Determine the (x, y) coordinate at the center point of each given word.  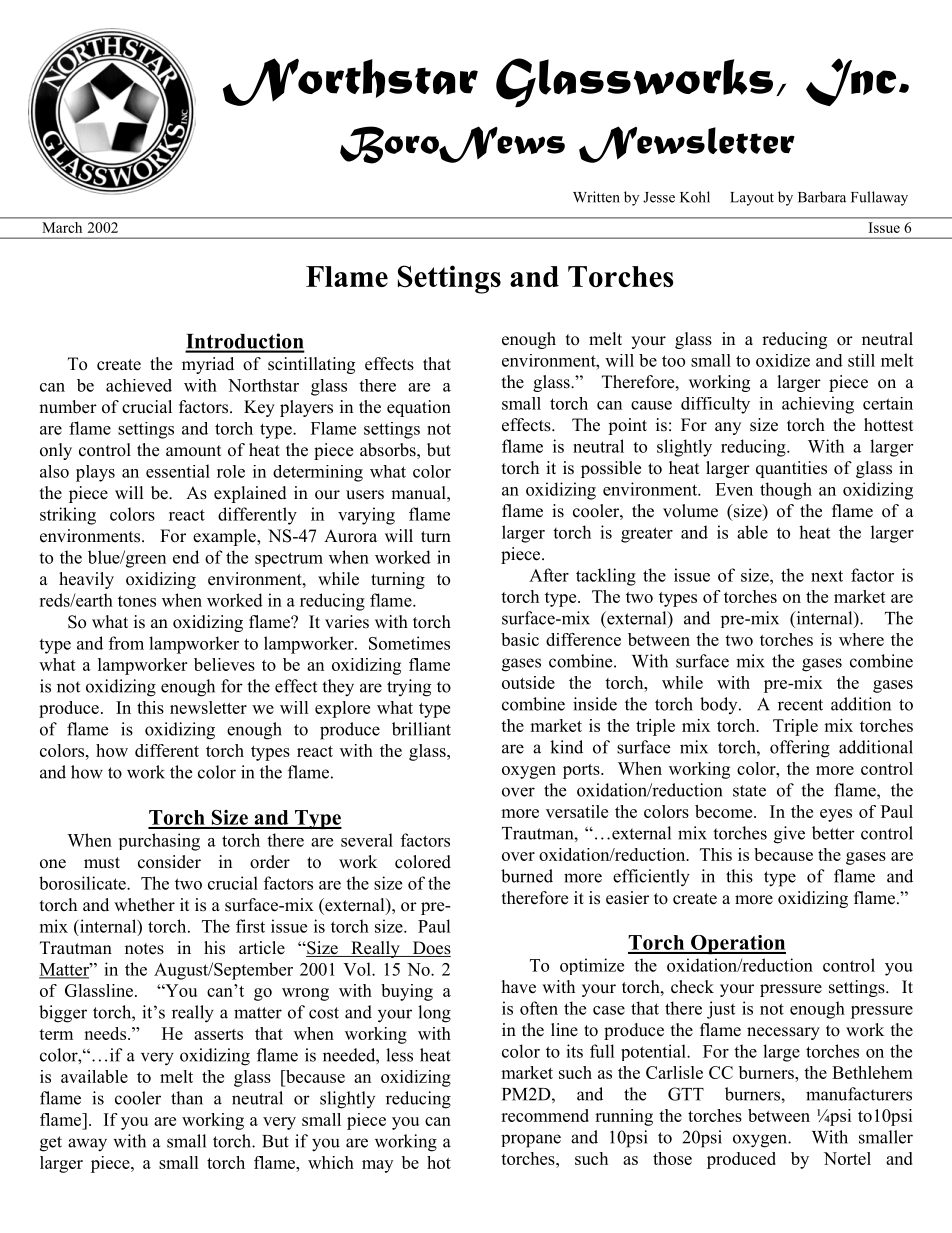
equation (419, 408)
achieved (139, 385)
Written (596, 197)
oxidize (783, 360)
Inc (851, 82)
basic (520, 639)
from (126, 643)
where (861, 639)
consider (169, 862)
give (789, 835)
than (187, 1098)
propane (531, 1141)
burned (527, 876)
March (62, 227)
